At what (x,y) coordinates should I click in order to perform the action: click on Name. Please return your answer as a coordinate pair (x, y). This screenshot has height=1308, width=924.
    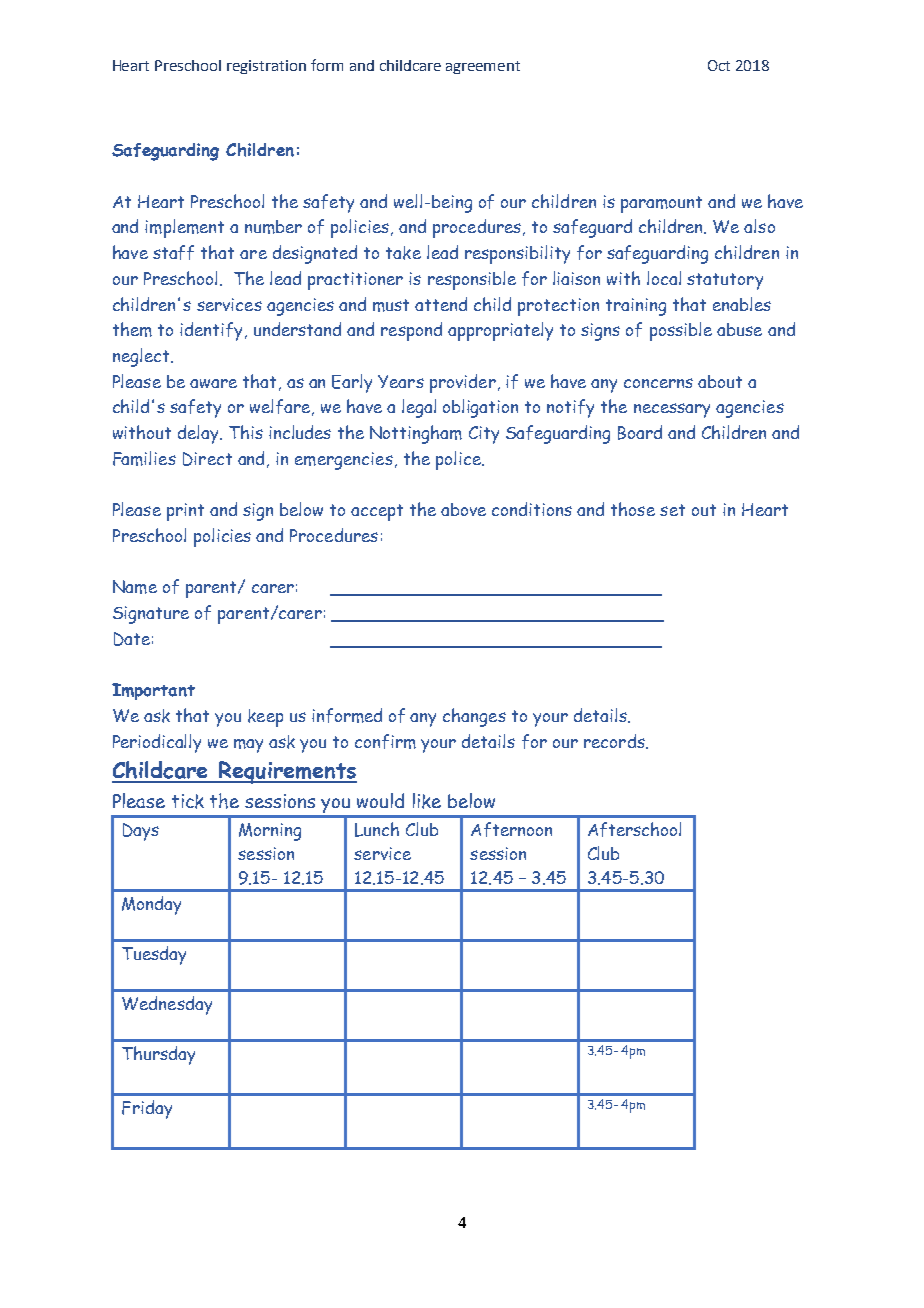
    Looking at the image, I should click on (135, 587).
